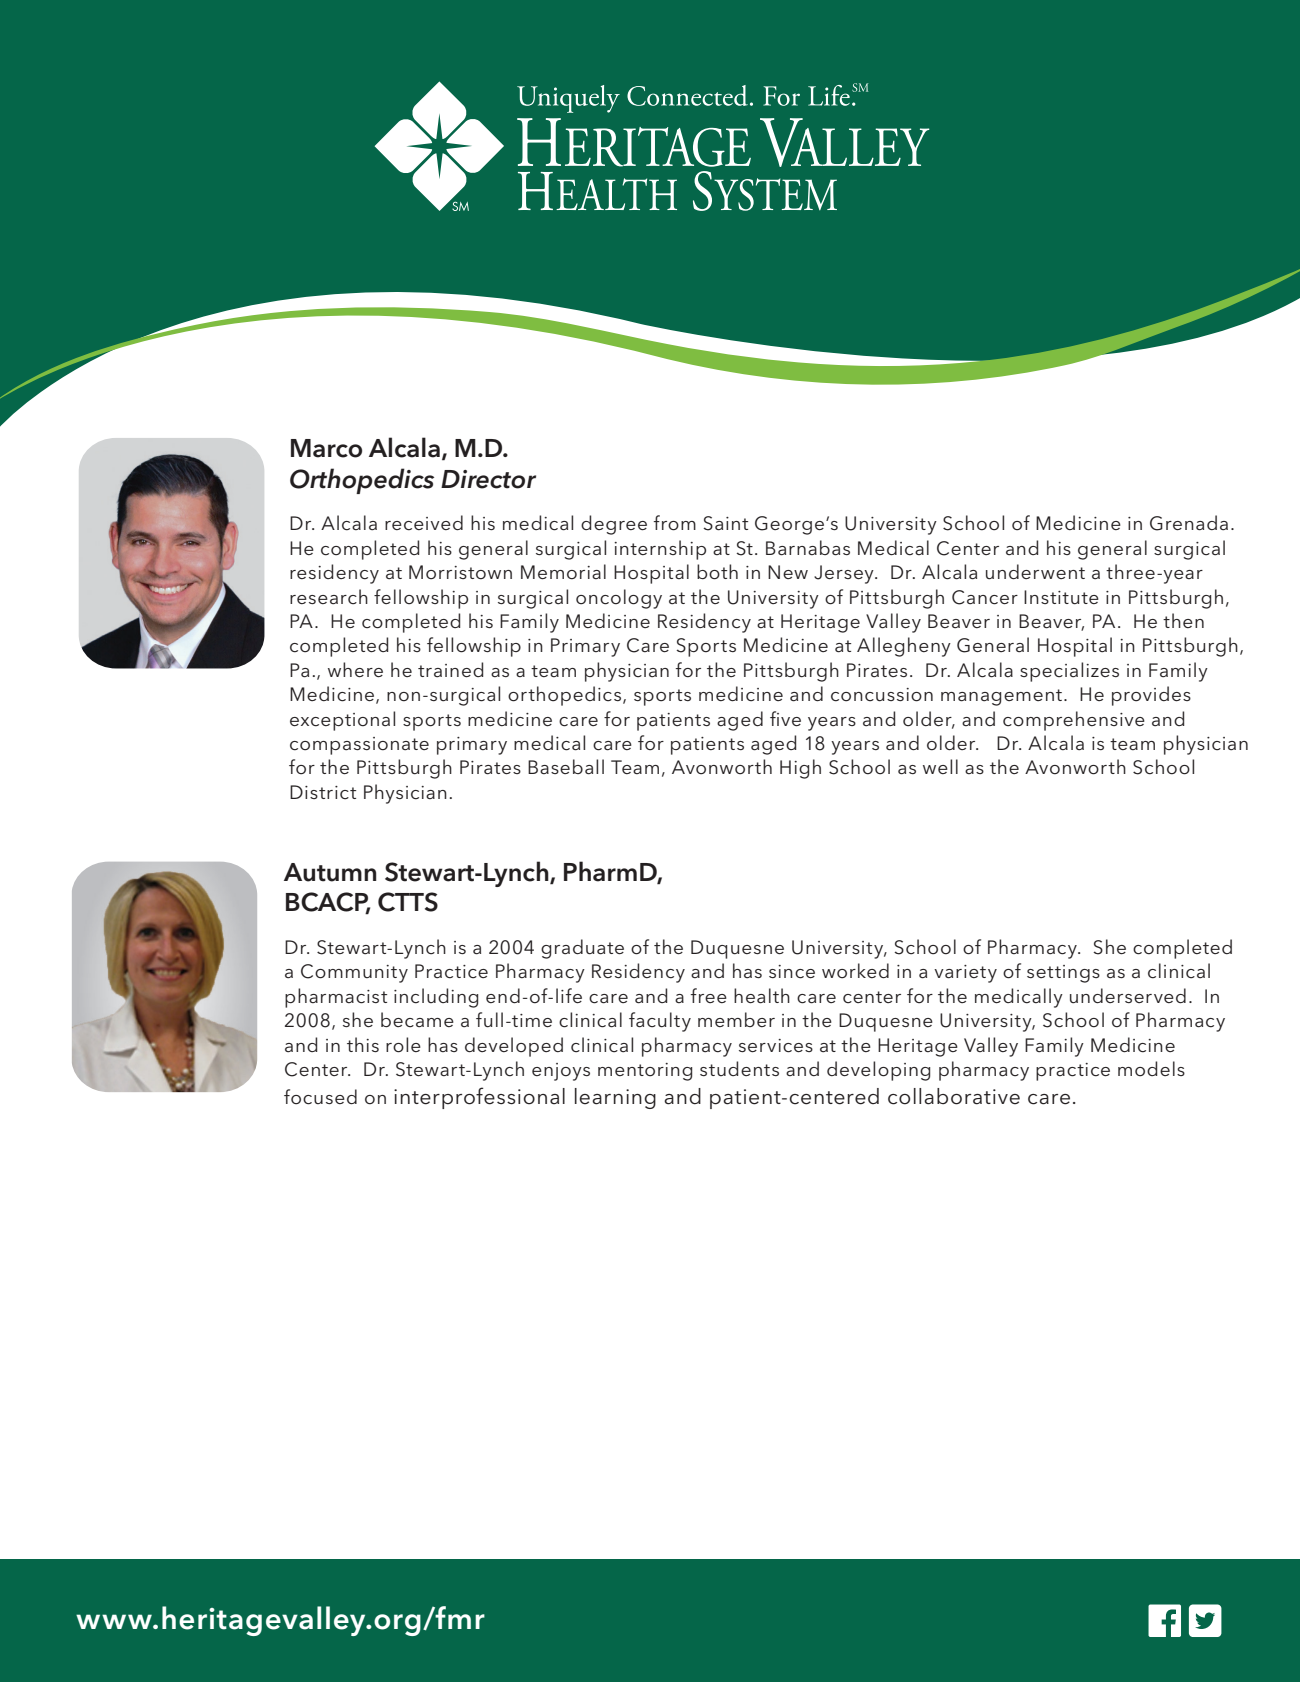  Describe the element at coordinates (725, 523) in the screenshot. I see `Saint` at that location.
